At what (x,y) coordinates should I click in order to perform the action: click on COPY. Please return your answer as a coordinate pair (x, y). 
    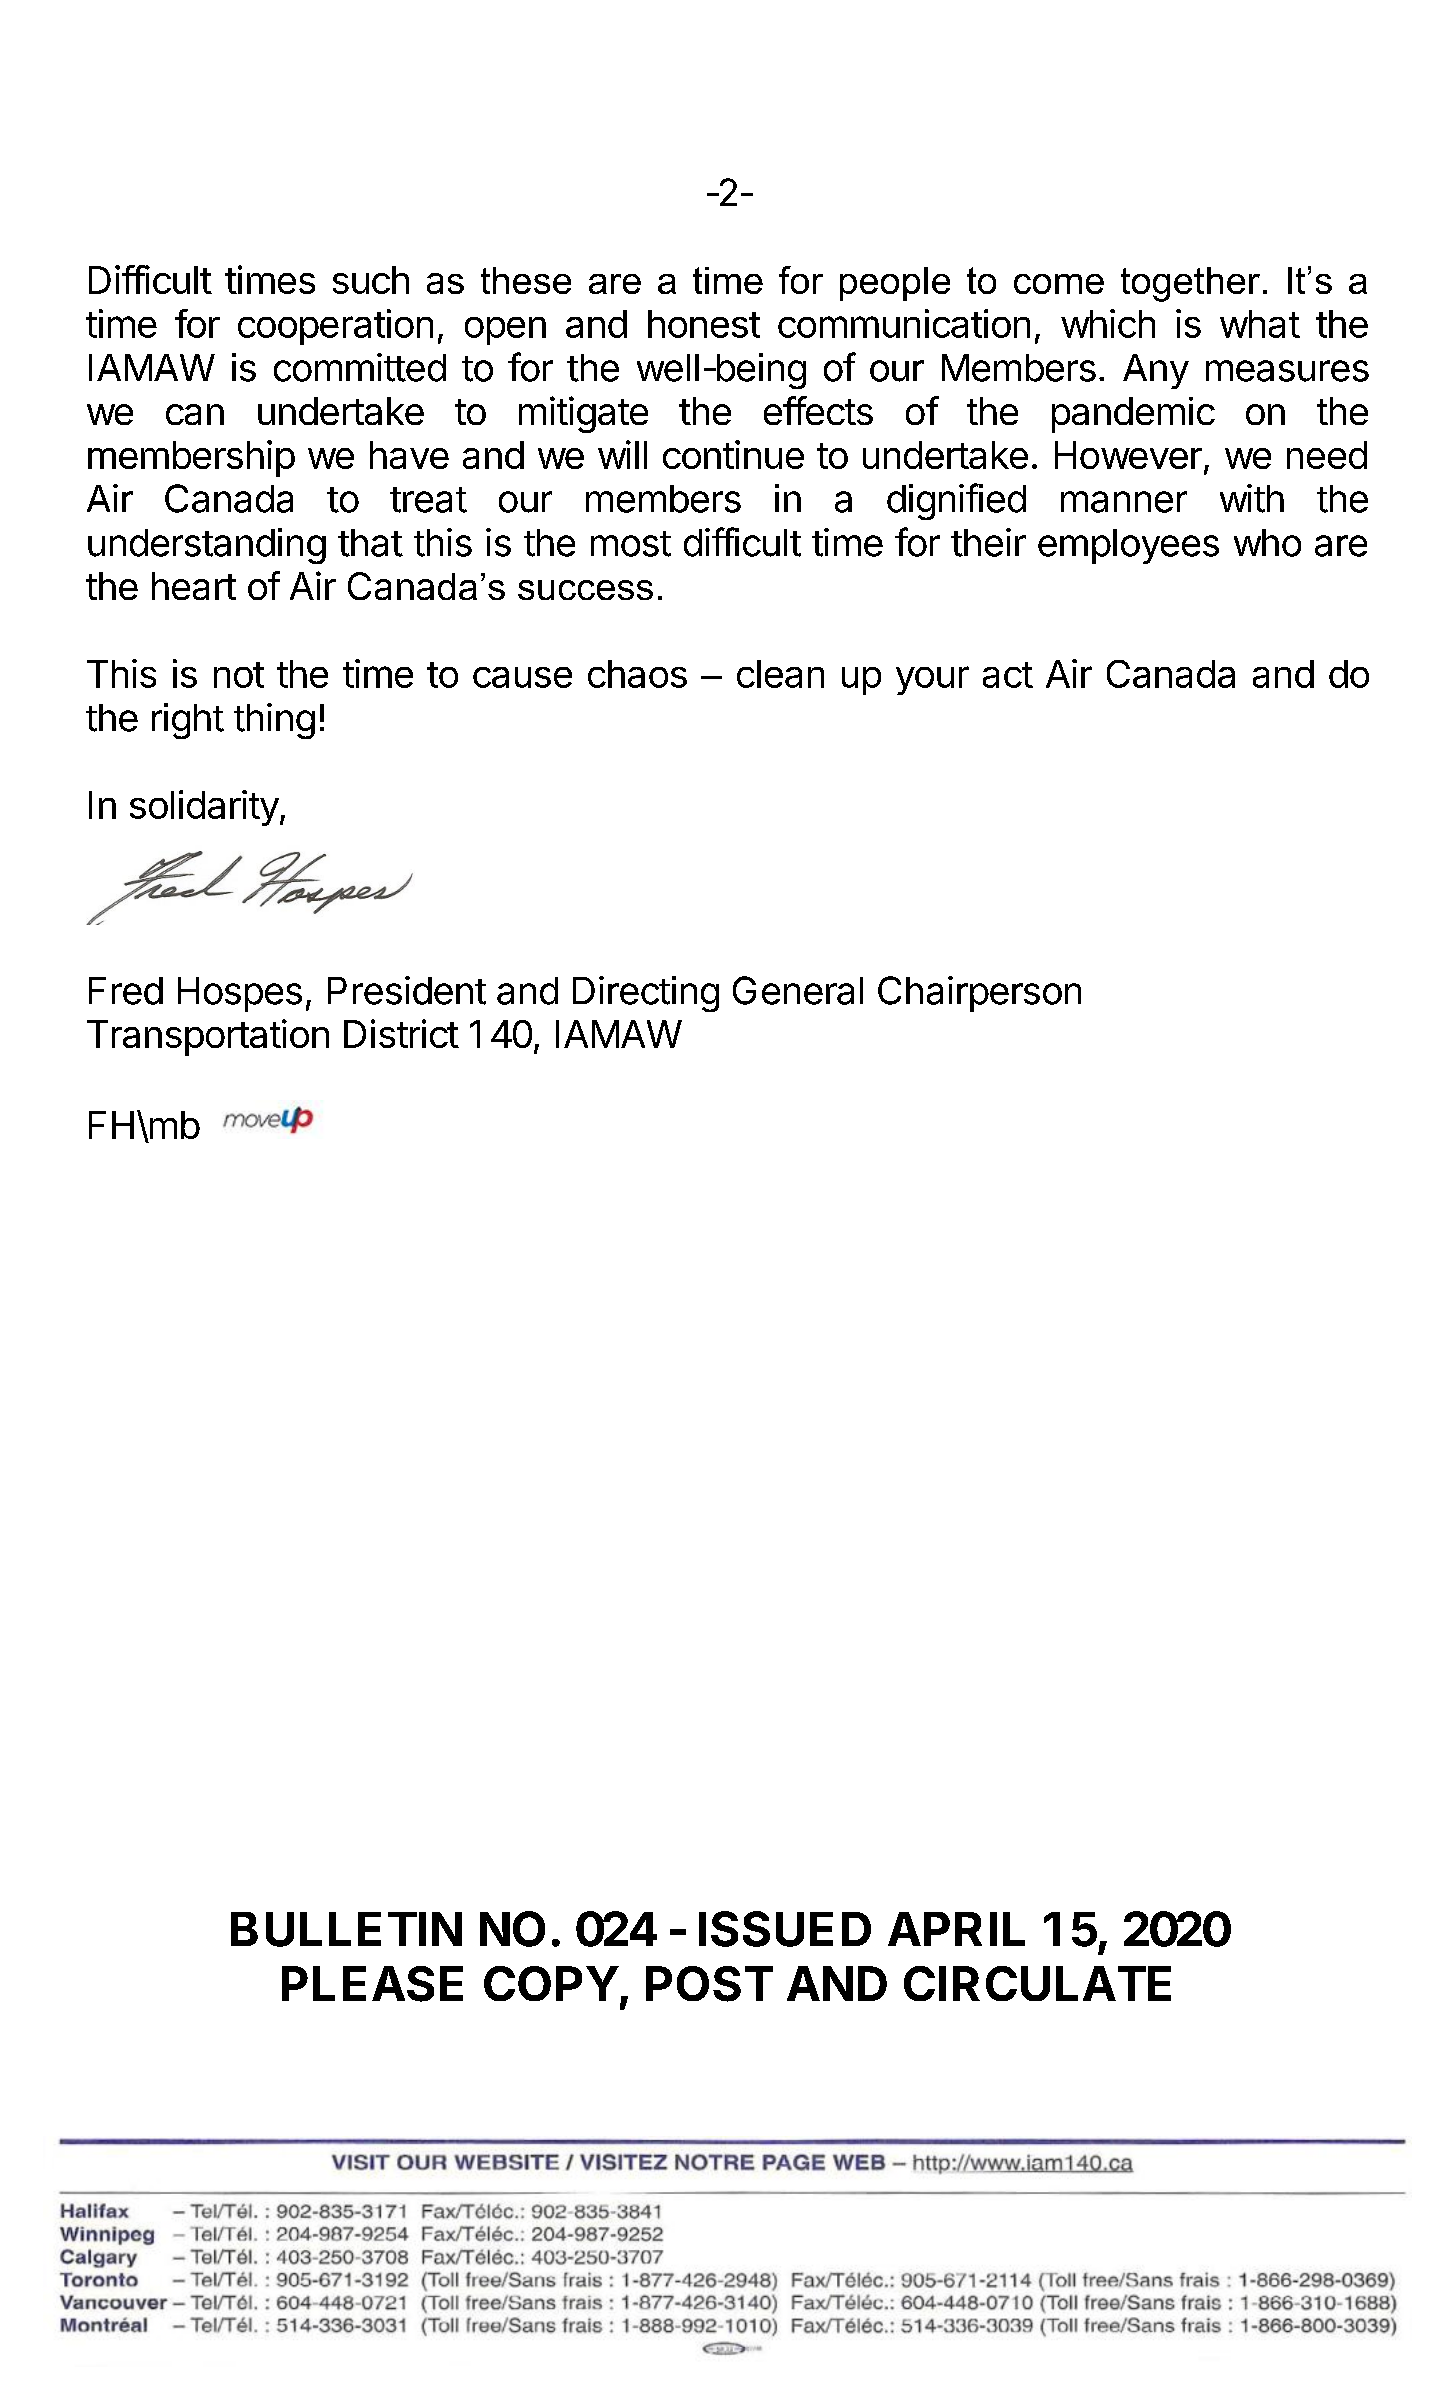
    Looking at the image, I should click on (551, 1983).
